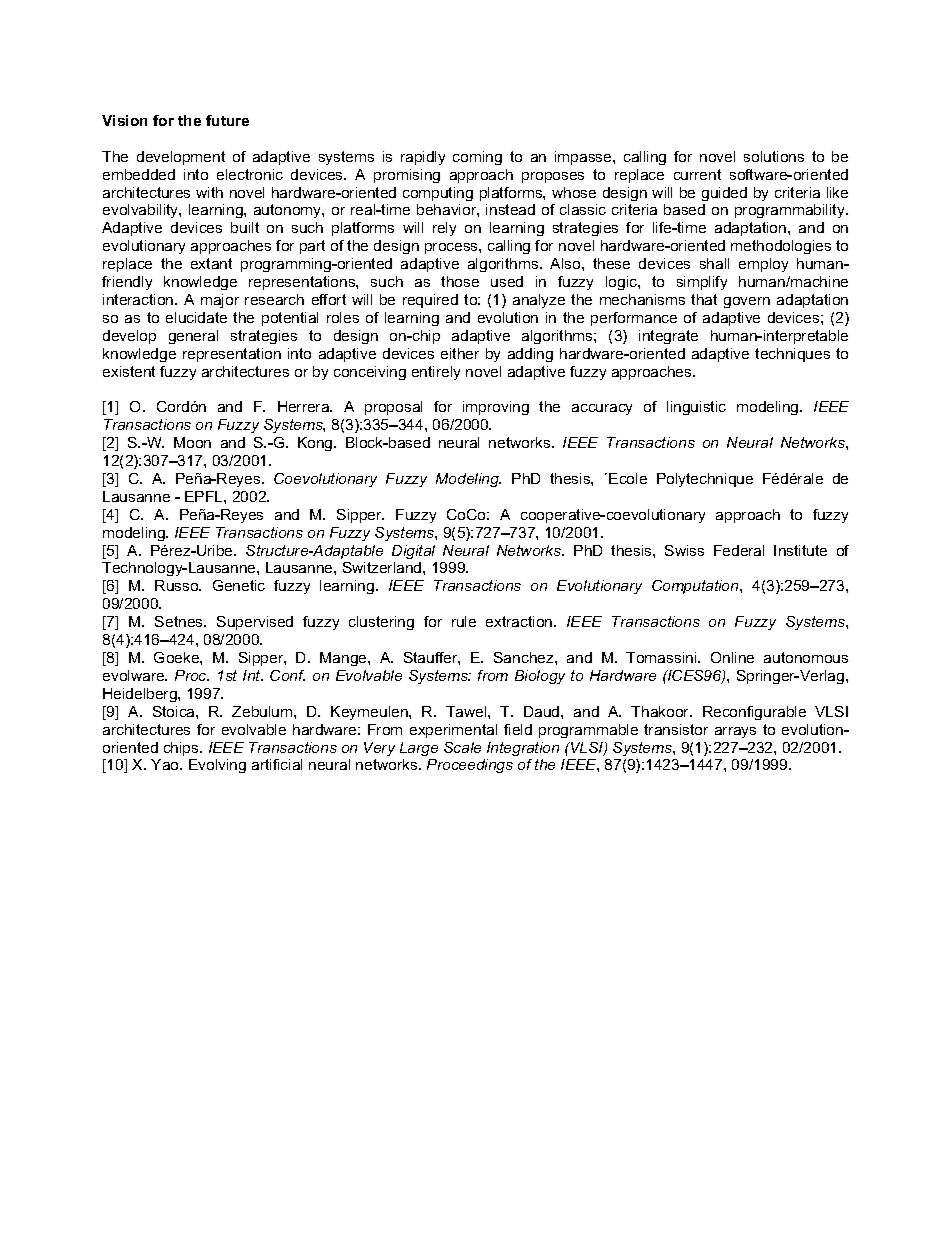 Image resolution: width=952 pixels, height=1233 pixels. Describe the element at coordinates (217, 766) in the page. I see `Evolving` at that location.
